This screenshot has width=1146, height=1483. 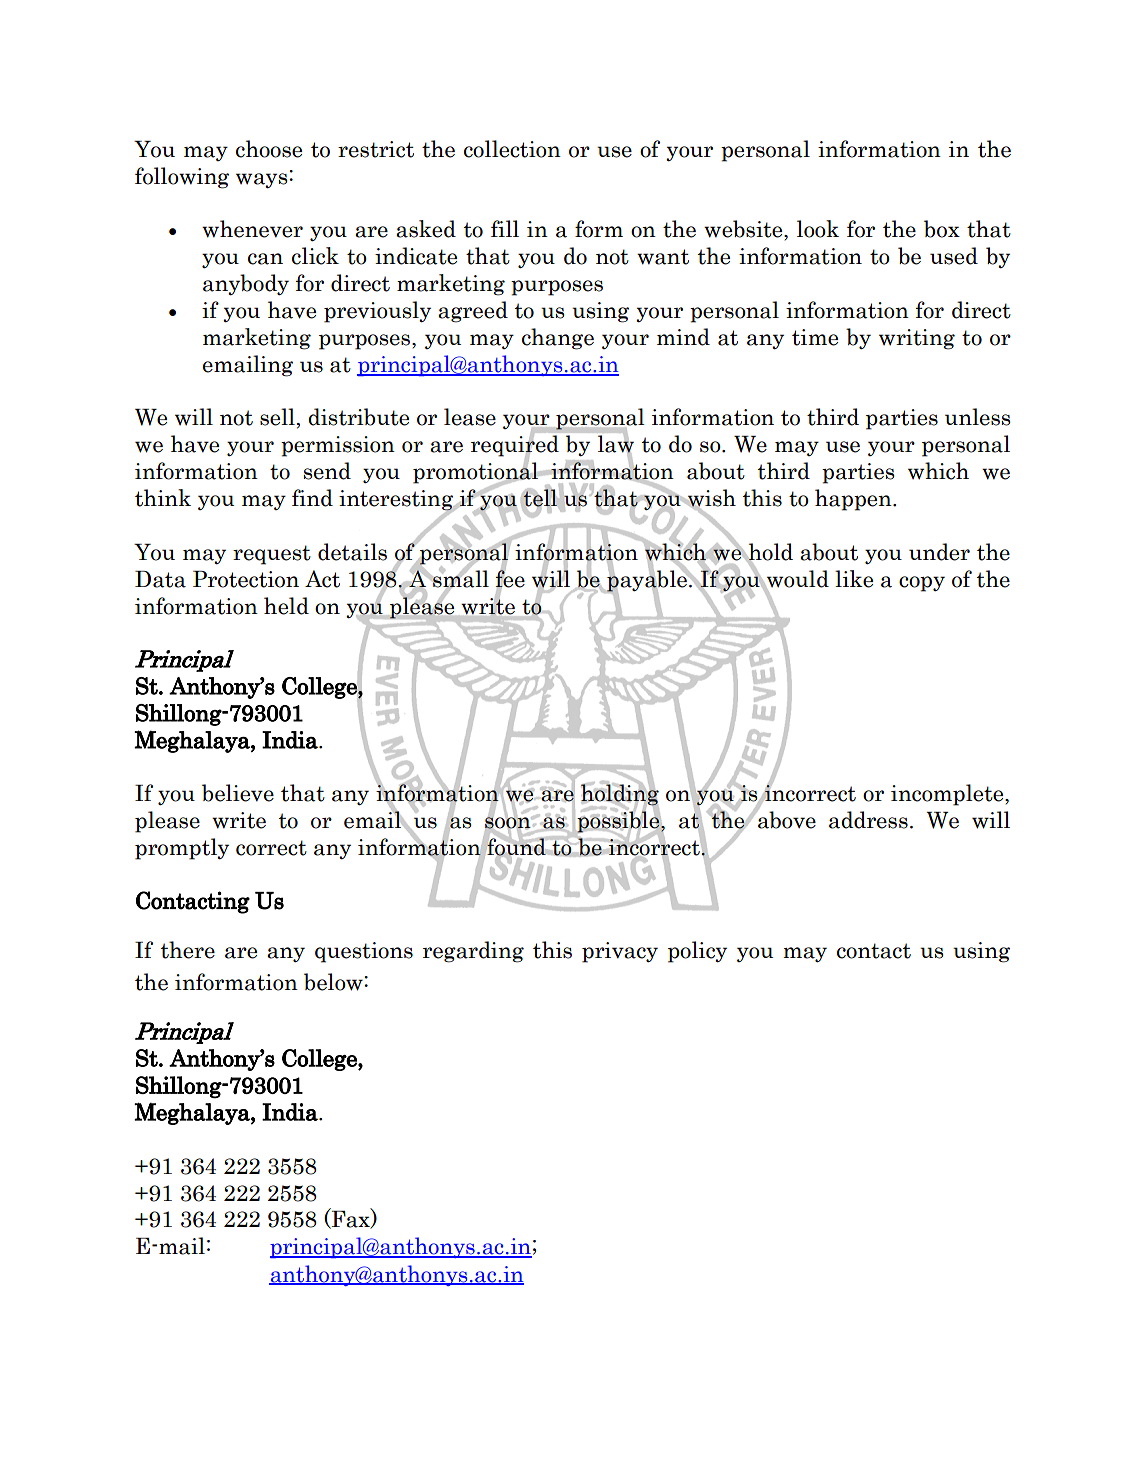 I want to click on sell, so click(x=277, y=417).
